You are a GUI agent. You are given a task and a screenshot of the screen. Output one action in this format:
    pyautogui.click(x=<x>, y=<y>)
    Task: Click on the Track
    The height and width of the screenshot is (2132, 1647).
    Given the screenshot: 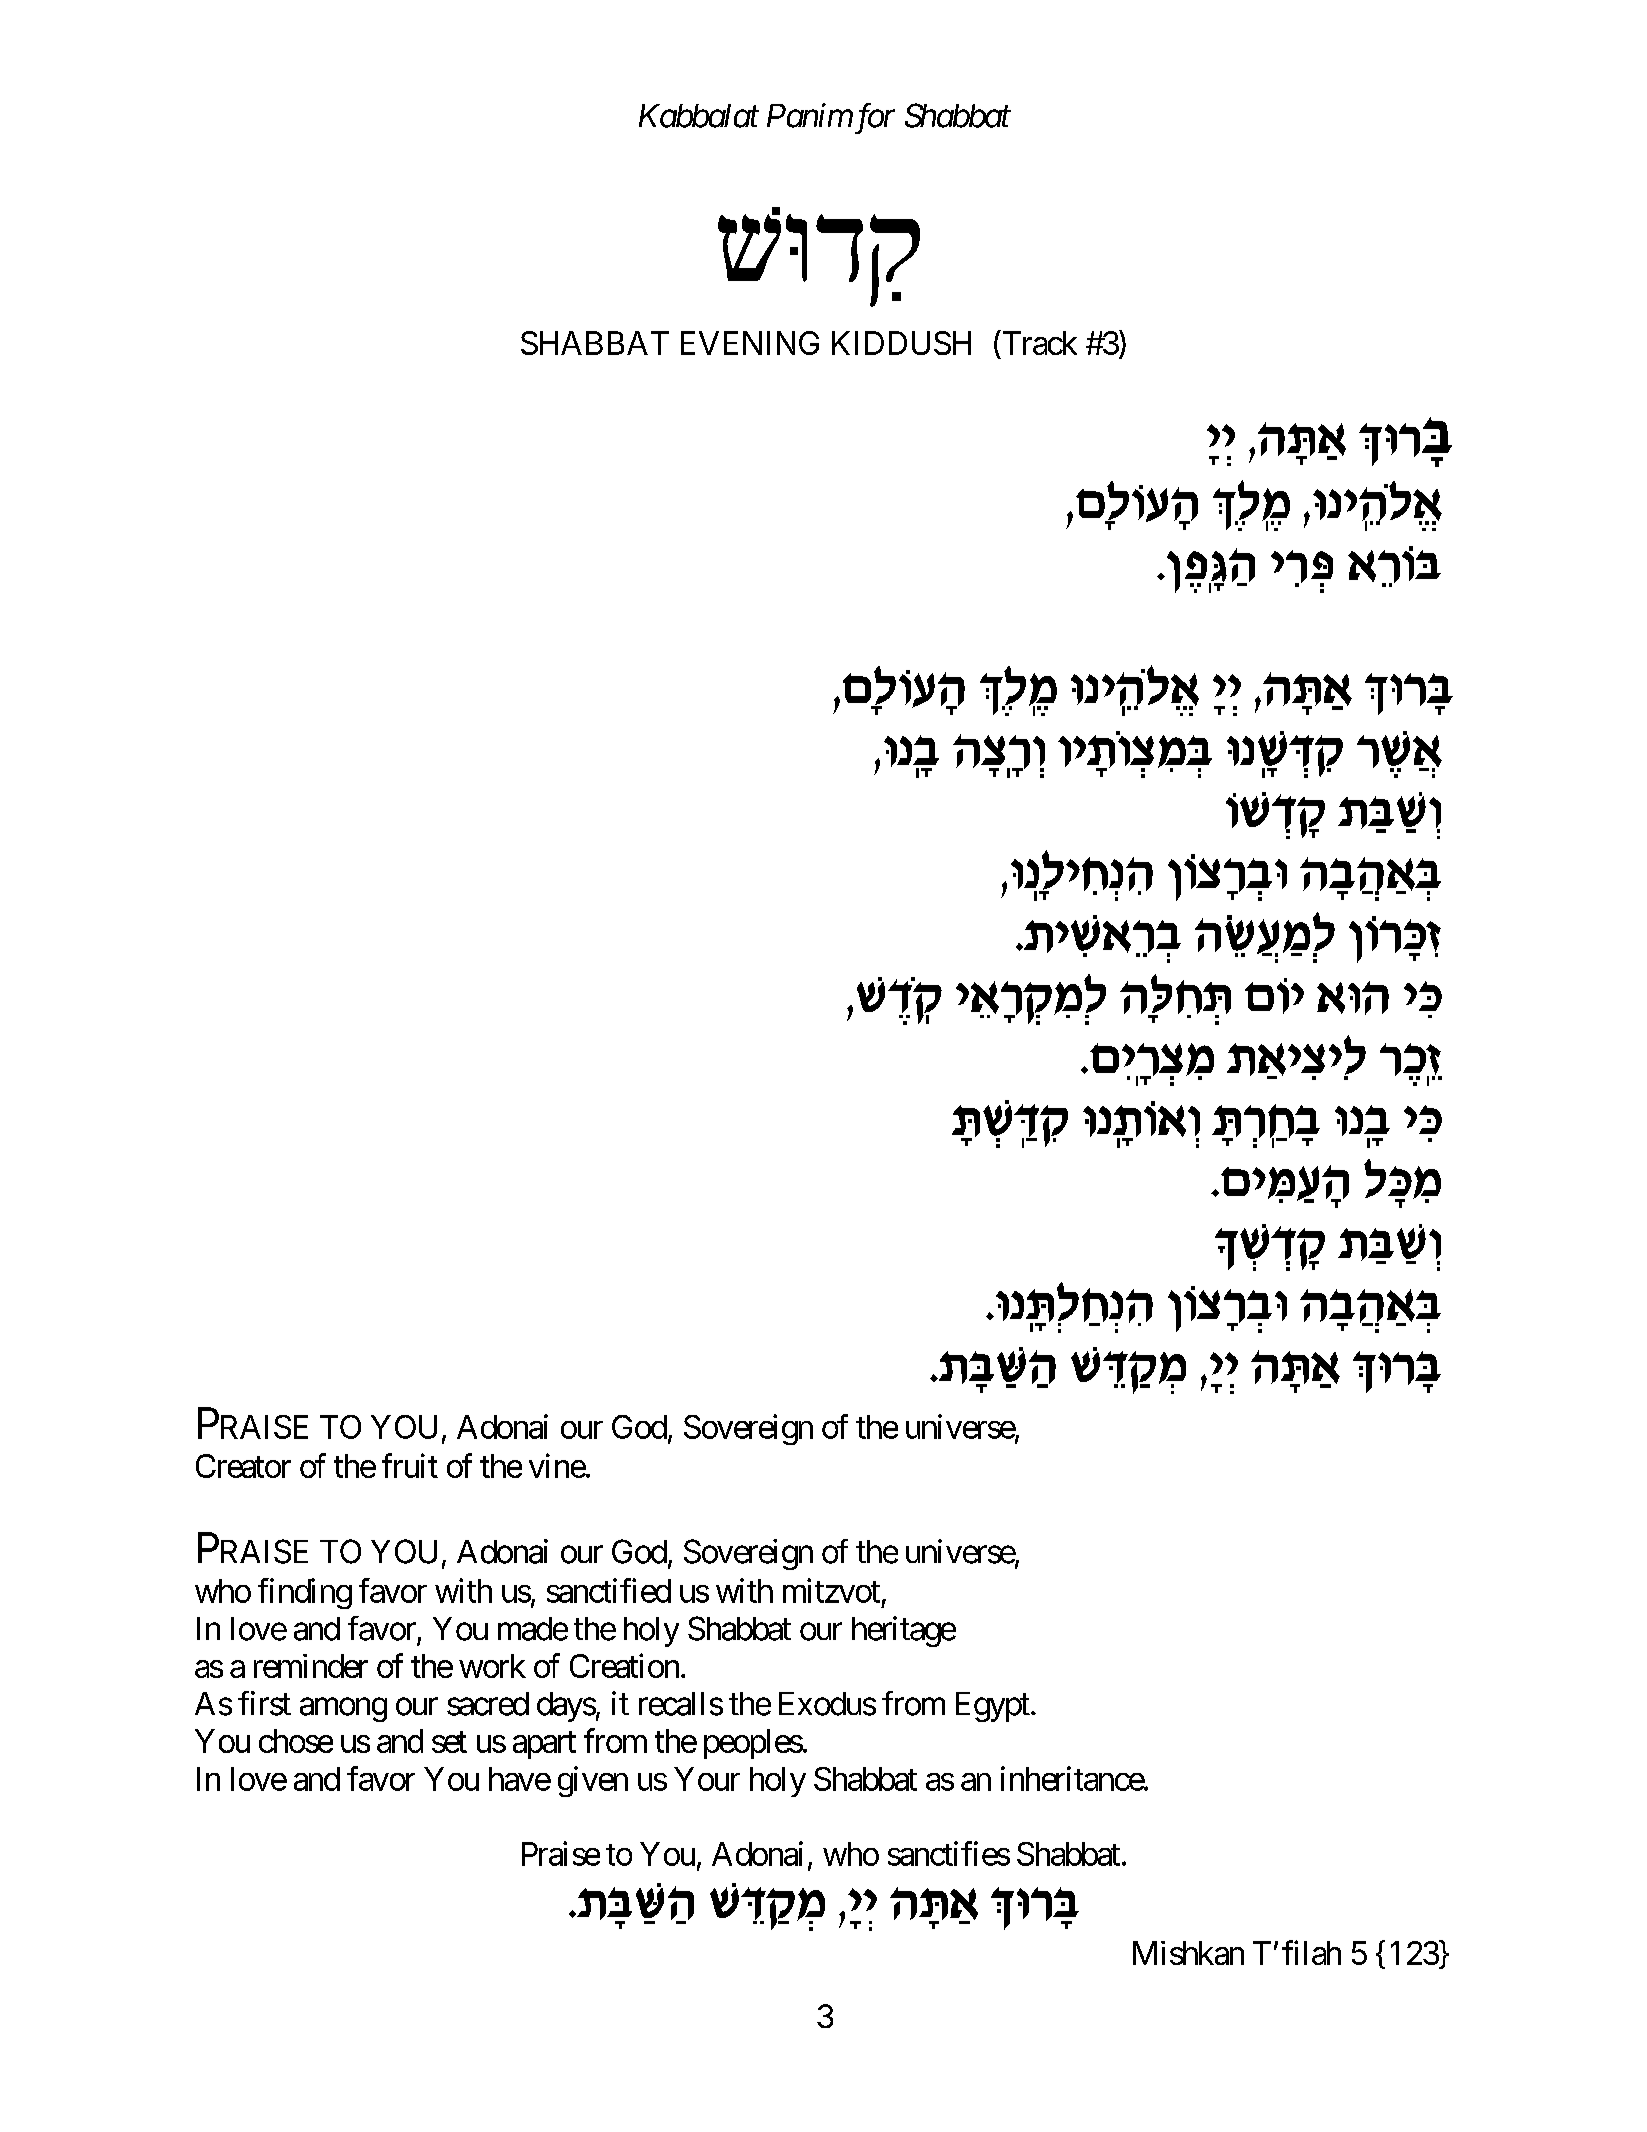 What is the action you would take?
    pyautogui.click(x=1038, y=343)
